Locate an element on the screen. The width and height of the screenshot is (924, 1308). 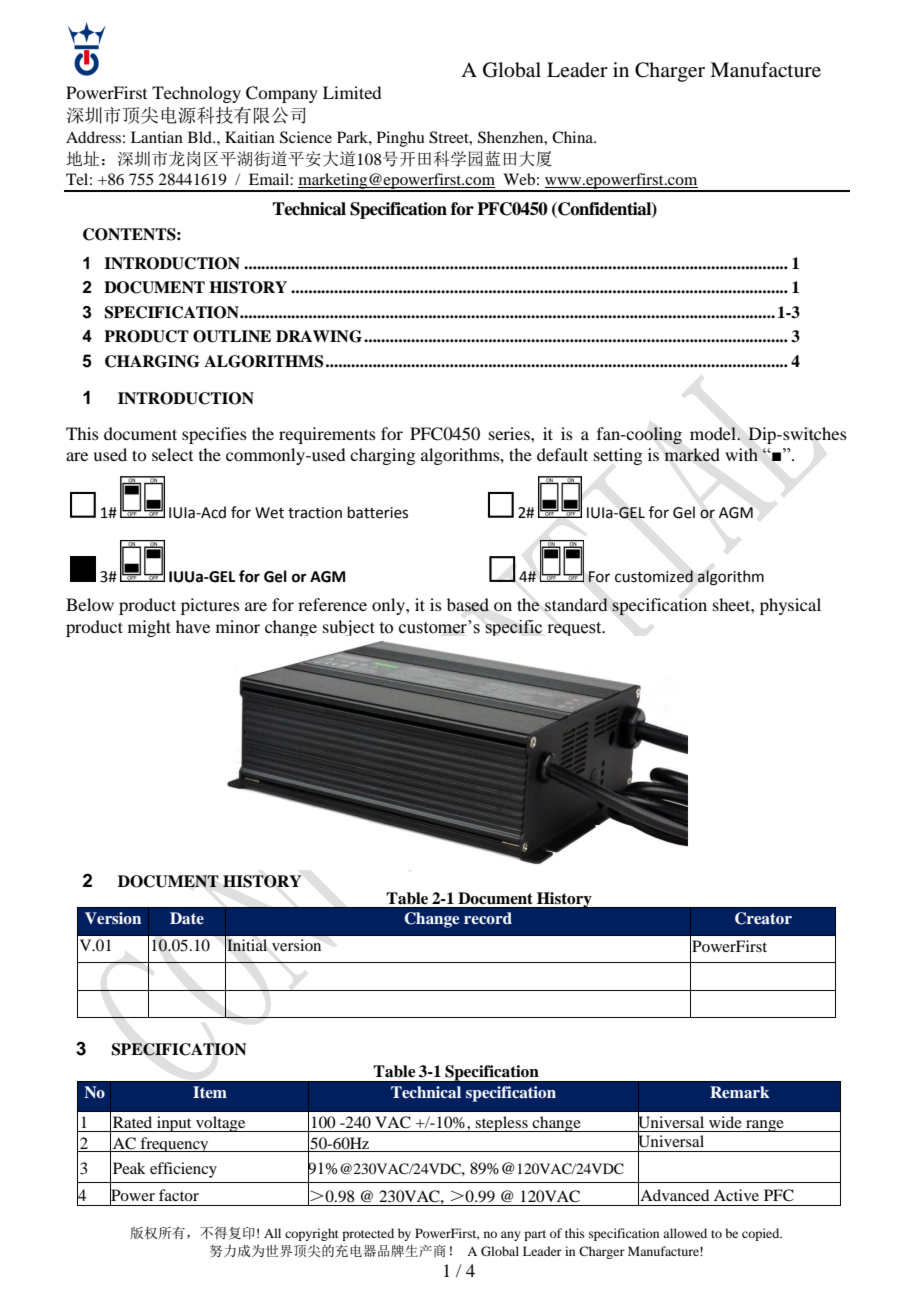
Creator is located at coordinates (763, 918).
